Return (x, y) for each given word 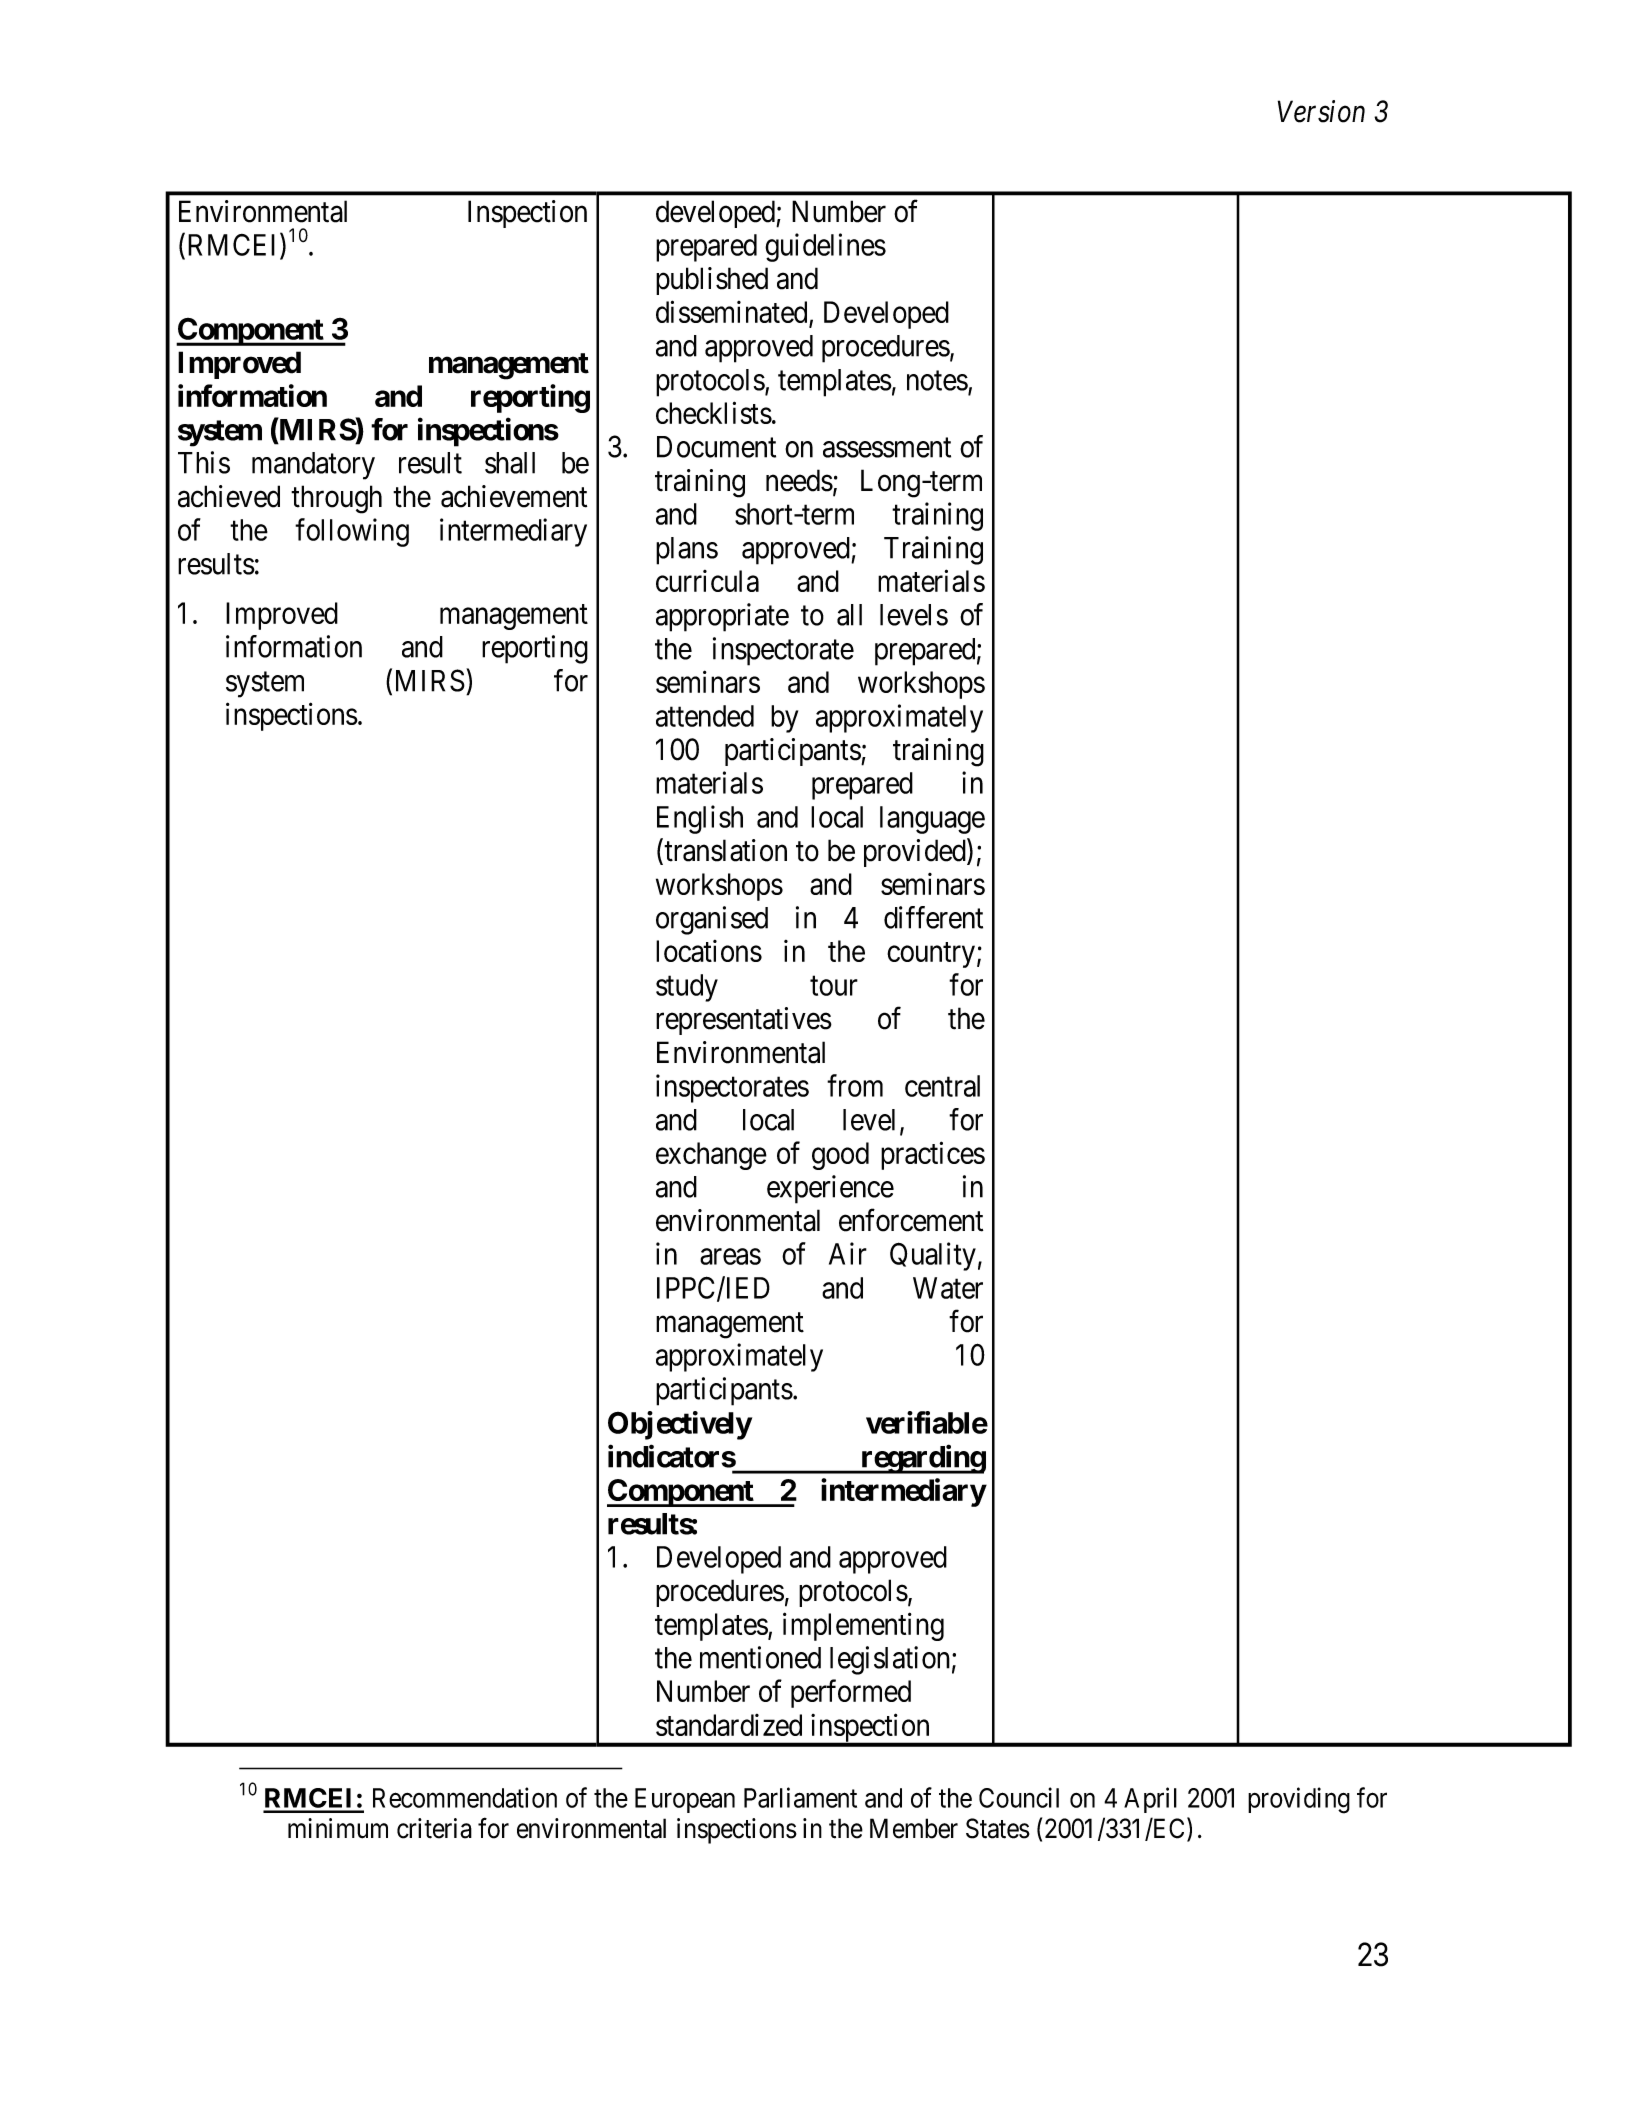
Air (848, 1253)
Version (1321, 112)
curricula (707, 581)
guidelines (825, 247)
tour (834, 986)
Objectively (680, 1425)
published (712, 281)
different (933, 917)
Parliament (800, 1797)
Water (948, 1288)
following (352, 532)
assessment (887, 448)
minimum (338, 1828)
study (687, 988)
